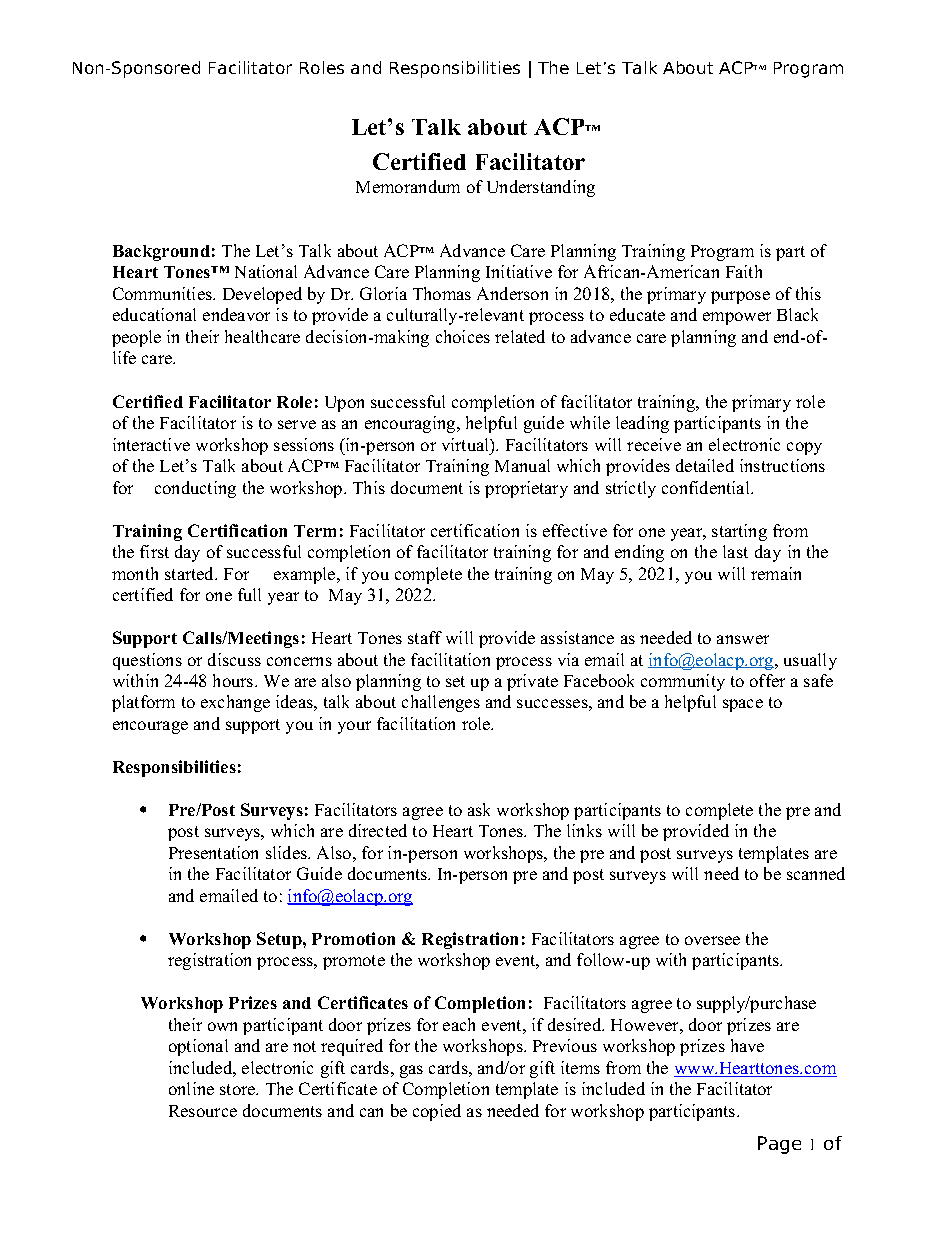 Image resolution: width=952 pixels, height=1233 pixels. Describe the element at coordinates (234, 659) in the screenshot. I see `discuss` at that location.
